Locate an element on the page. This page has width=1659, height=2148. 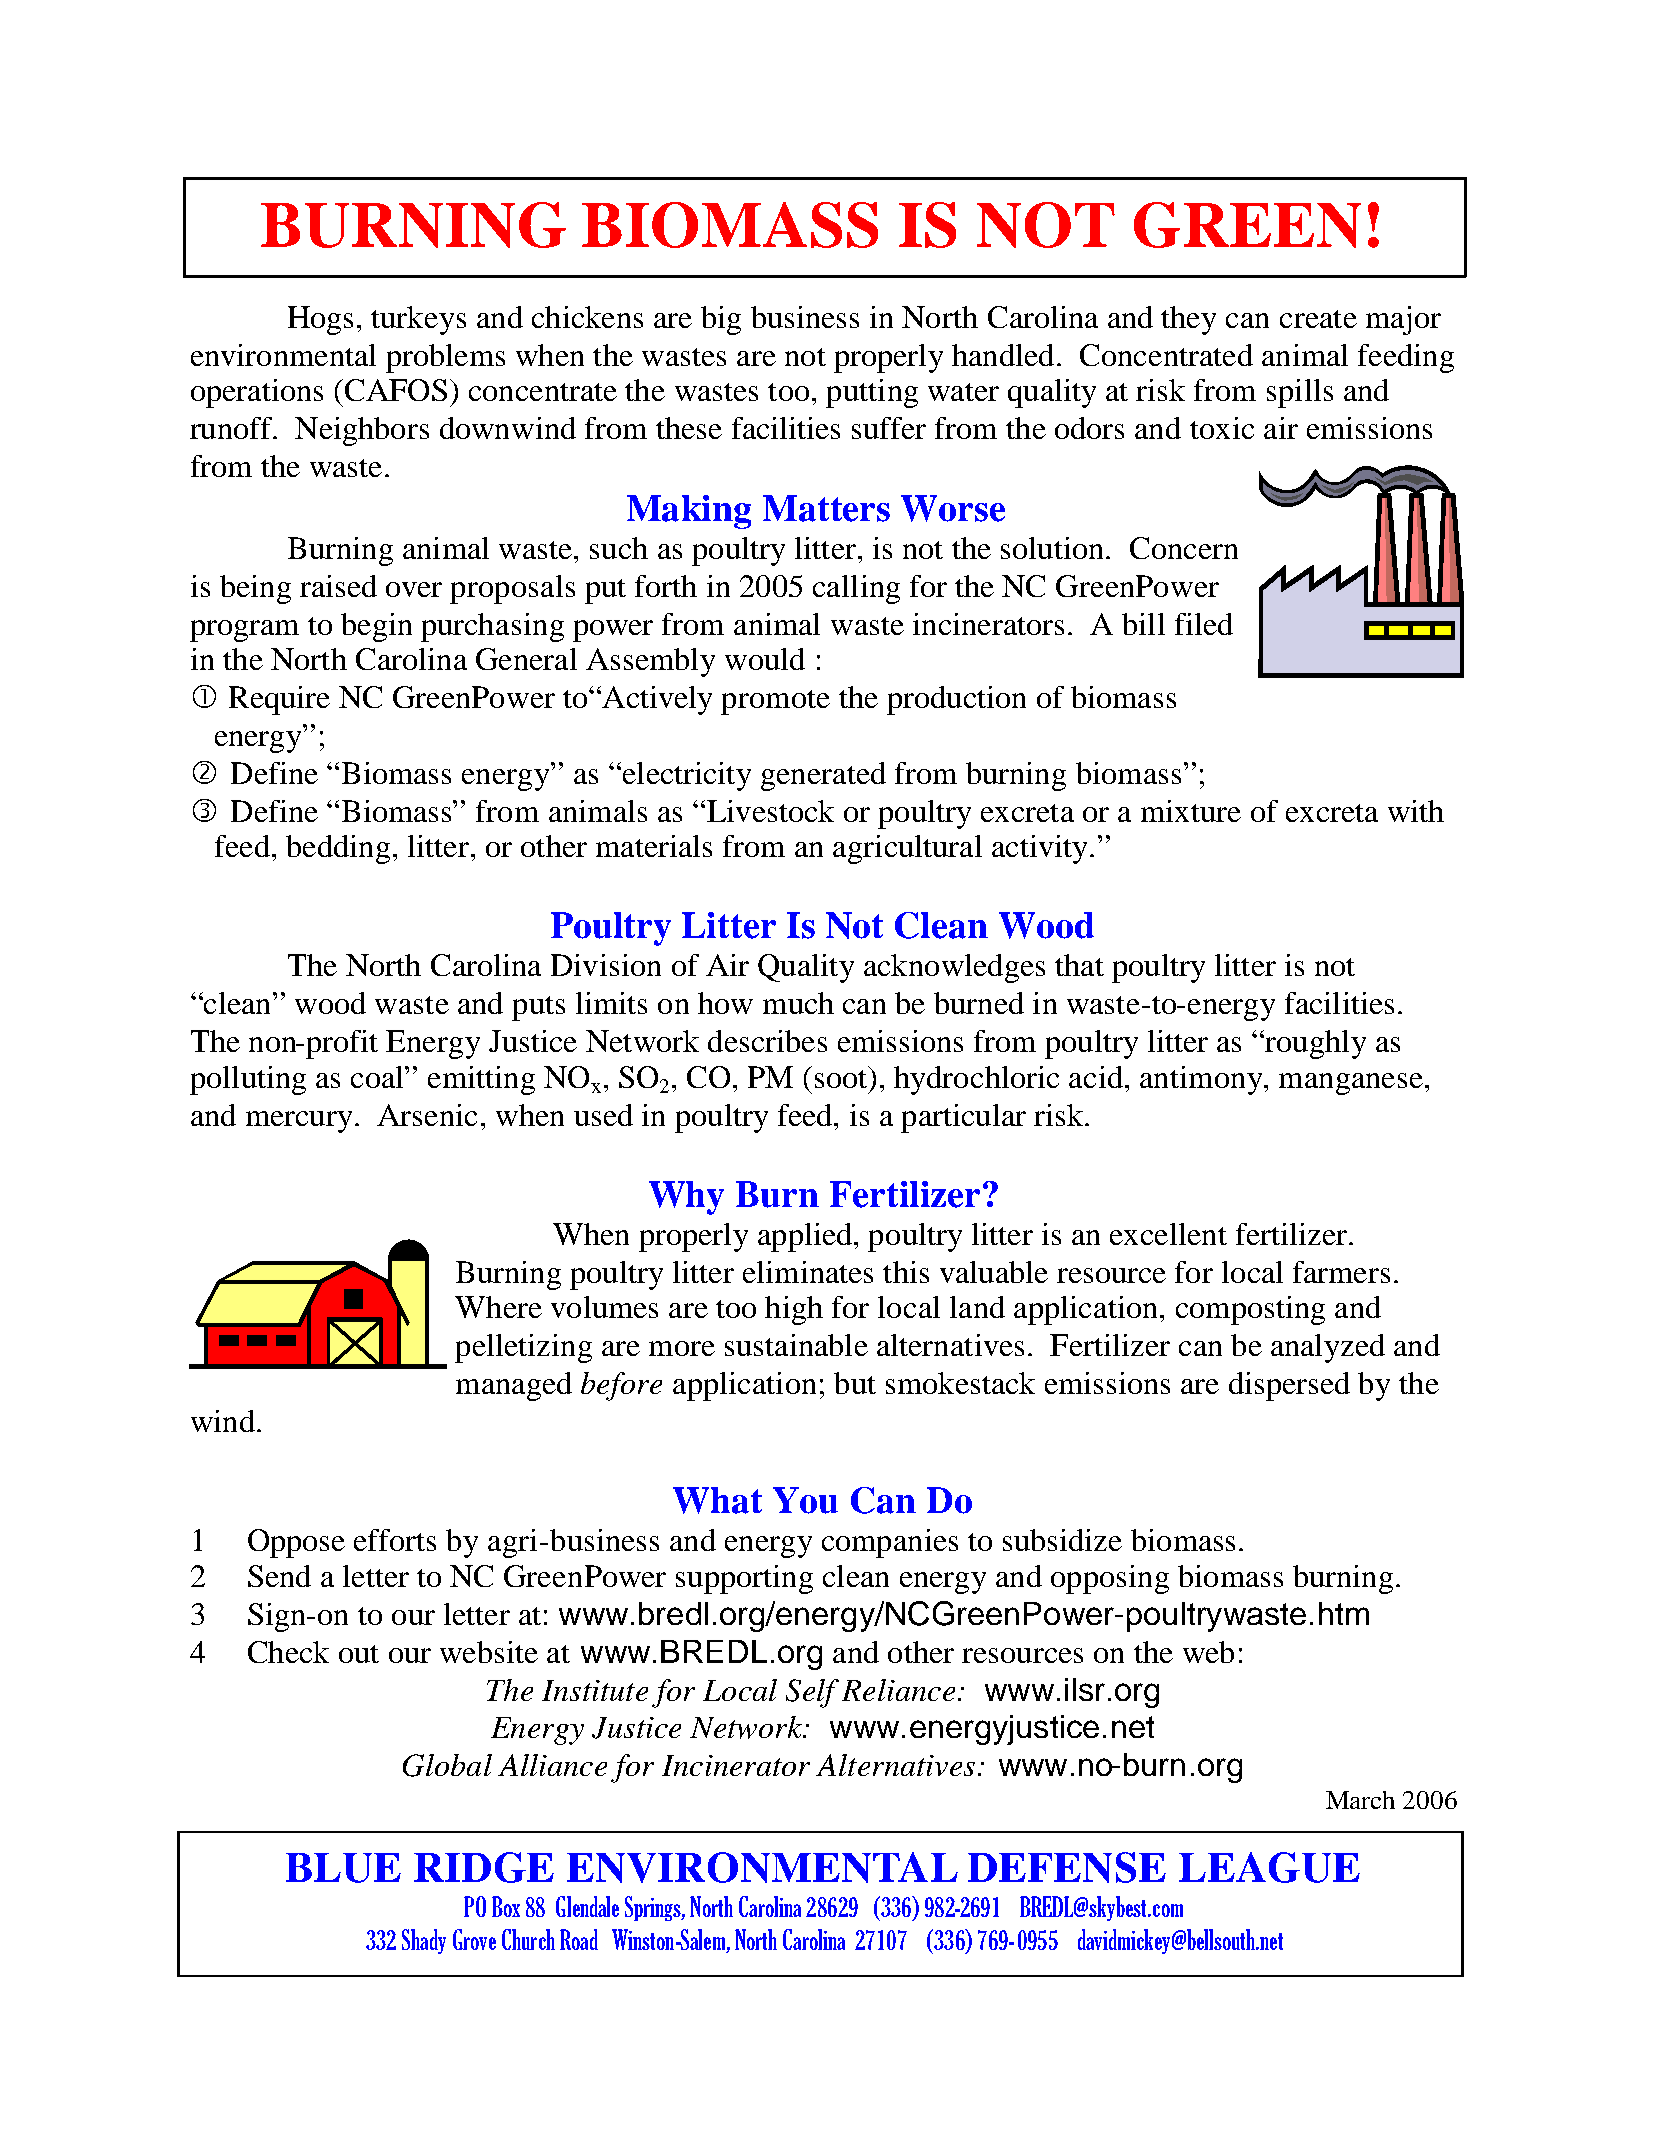
antimony is located at coordinates (1202, 1080).
